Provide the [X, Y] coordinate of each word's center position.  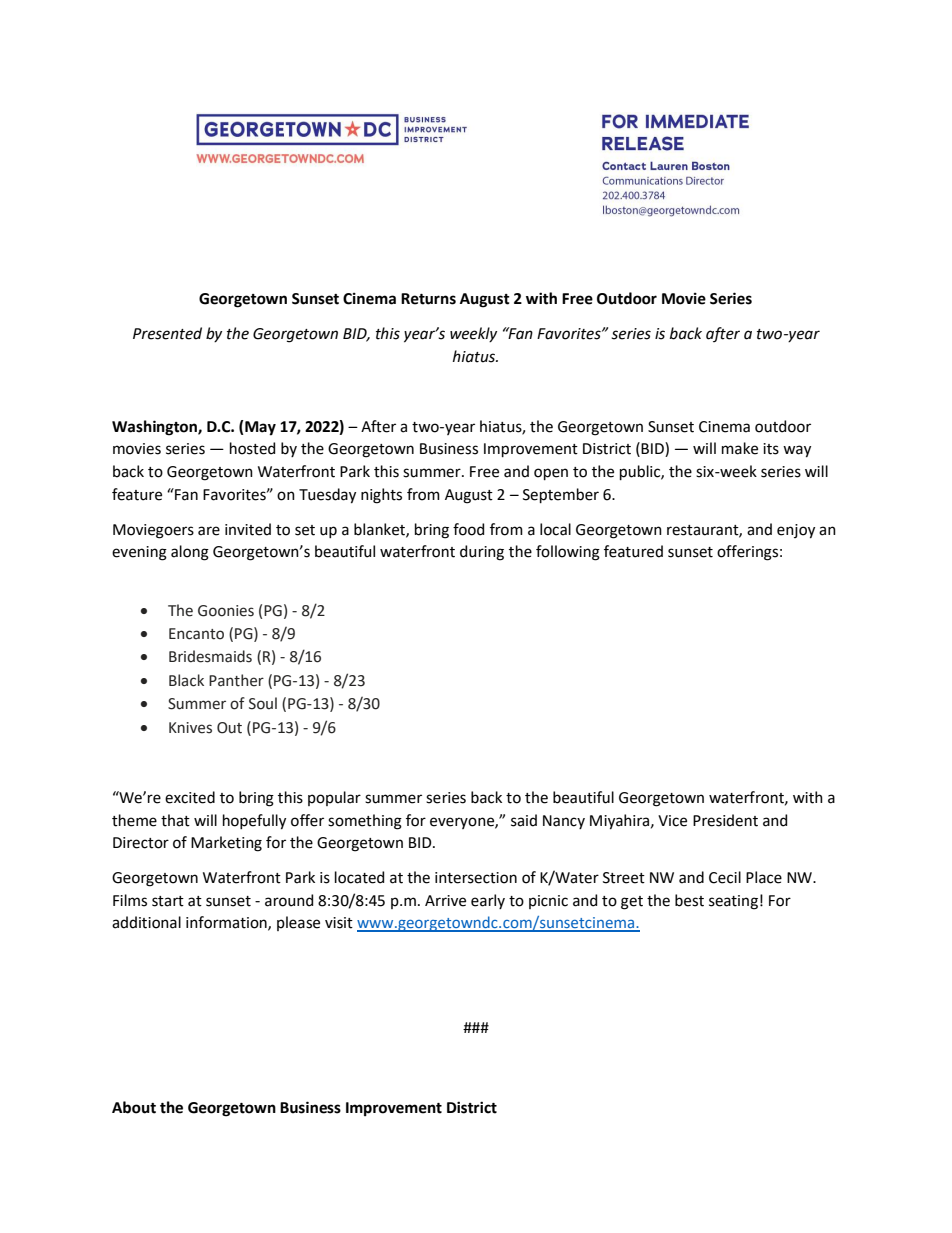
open [551, 474]
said [524, 820]
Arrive [445, 901]
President [725, 820]
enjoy [796, 531]
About [134, 1107]
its [771, 449]
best [689, 900]
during [482, 553]
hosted [252, 448]
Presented [167, 333]
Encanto [196, 634]
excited [190, 797]
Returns [428, 299]
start [168, 901]
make [740, 448]
